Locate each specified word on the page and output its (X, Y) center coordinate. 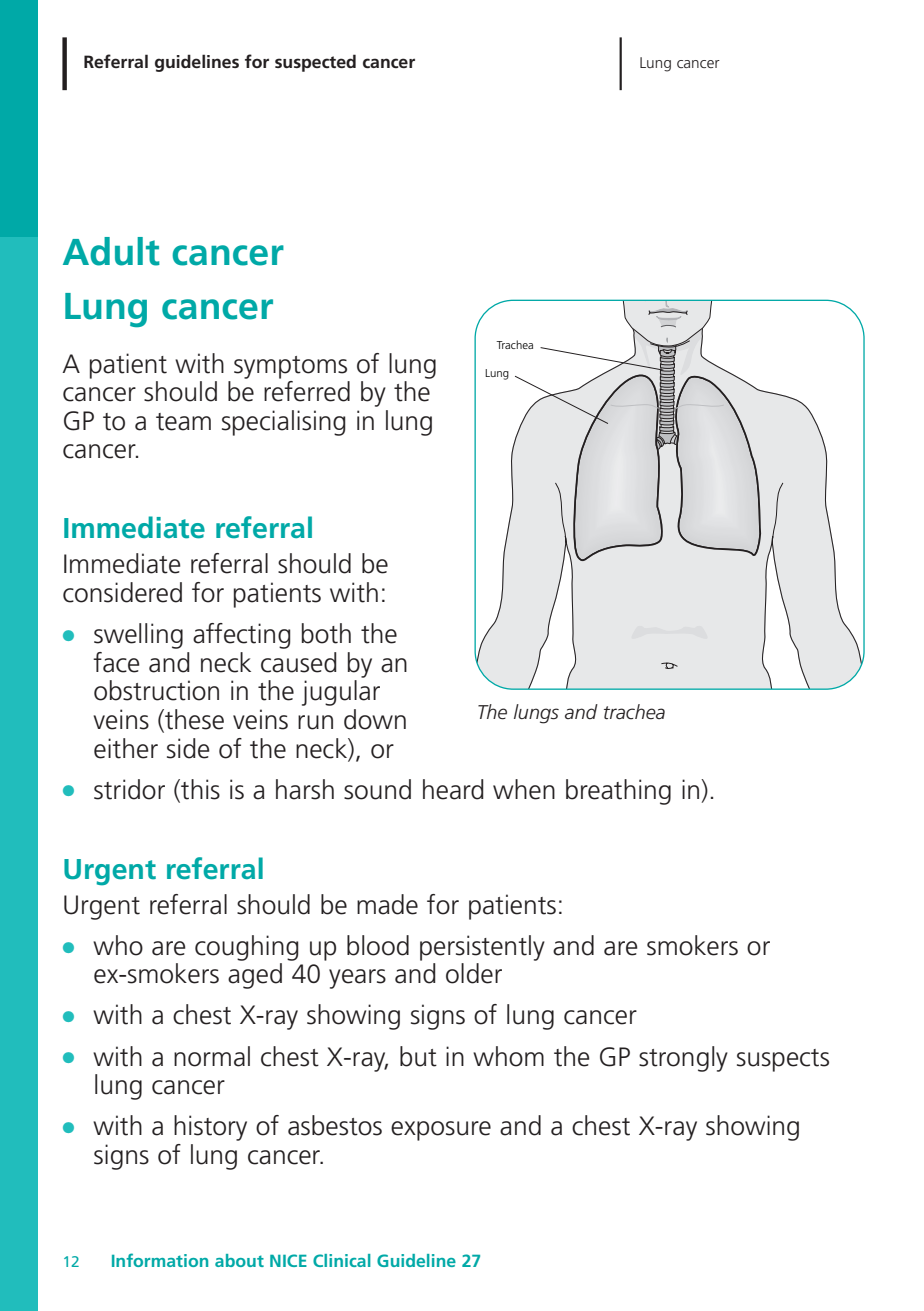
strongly (683, 1059)
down (375, 719)
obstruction (156, 690)
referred (307, 391)
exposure (441, 1131)
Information (160, 1260)
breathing (618, 792)
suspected (315, 63)
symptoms (290, 367)
